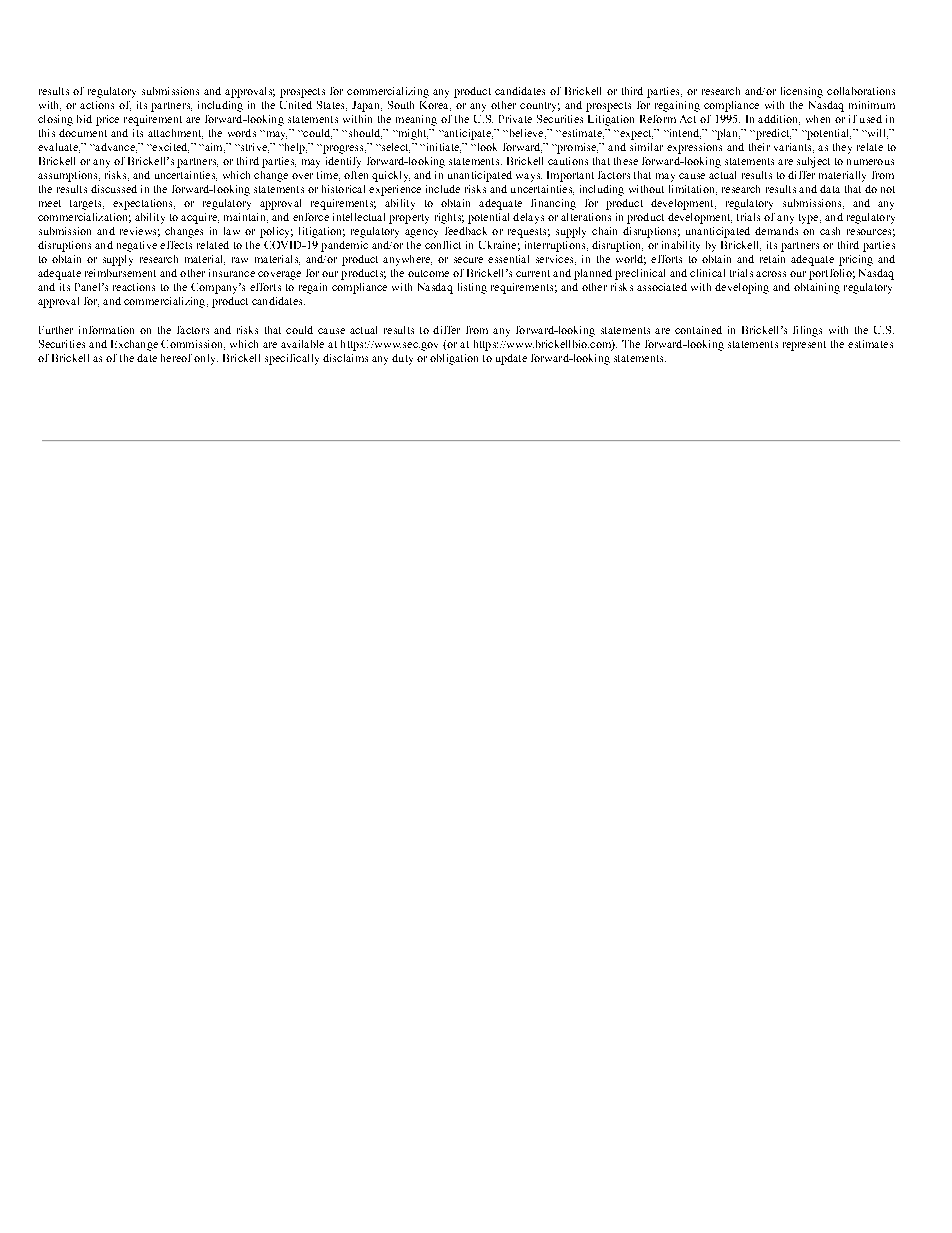  What do you see at coordinates (442, 148) in the image?
I see `initiate` at bounding box center [442, 148].
